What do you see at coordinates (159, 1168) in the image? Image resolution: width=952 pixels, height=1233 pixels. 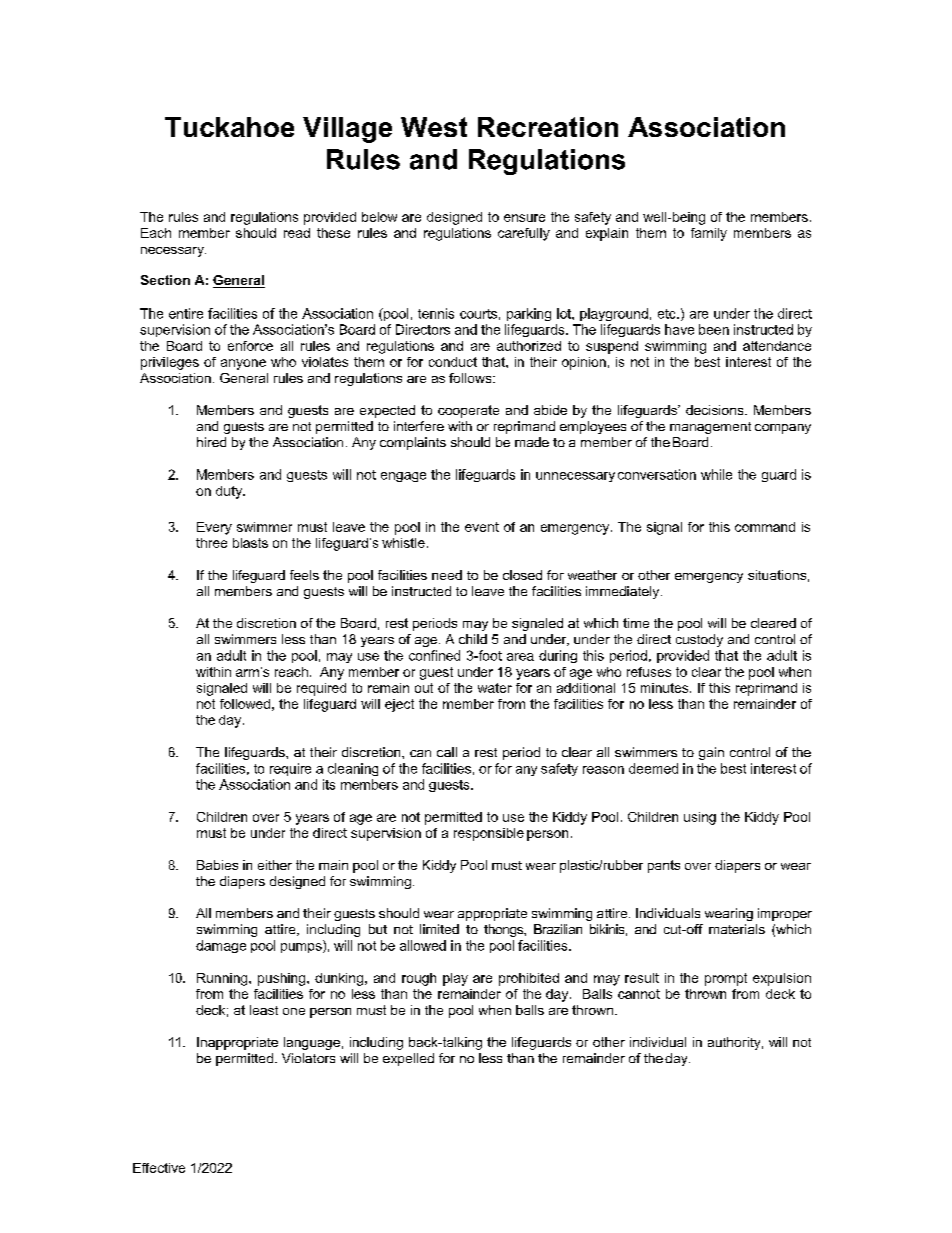 I see `Effective` at bounding box center [159, 1168].
